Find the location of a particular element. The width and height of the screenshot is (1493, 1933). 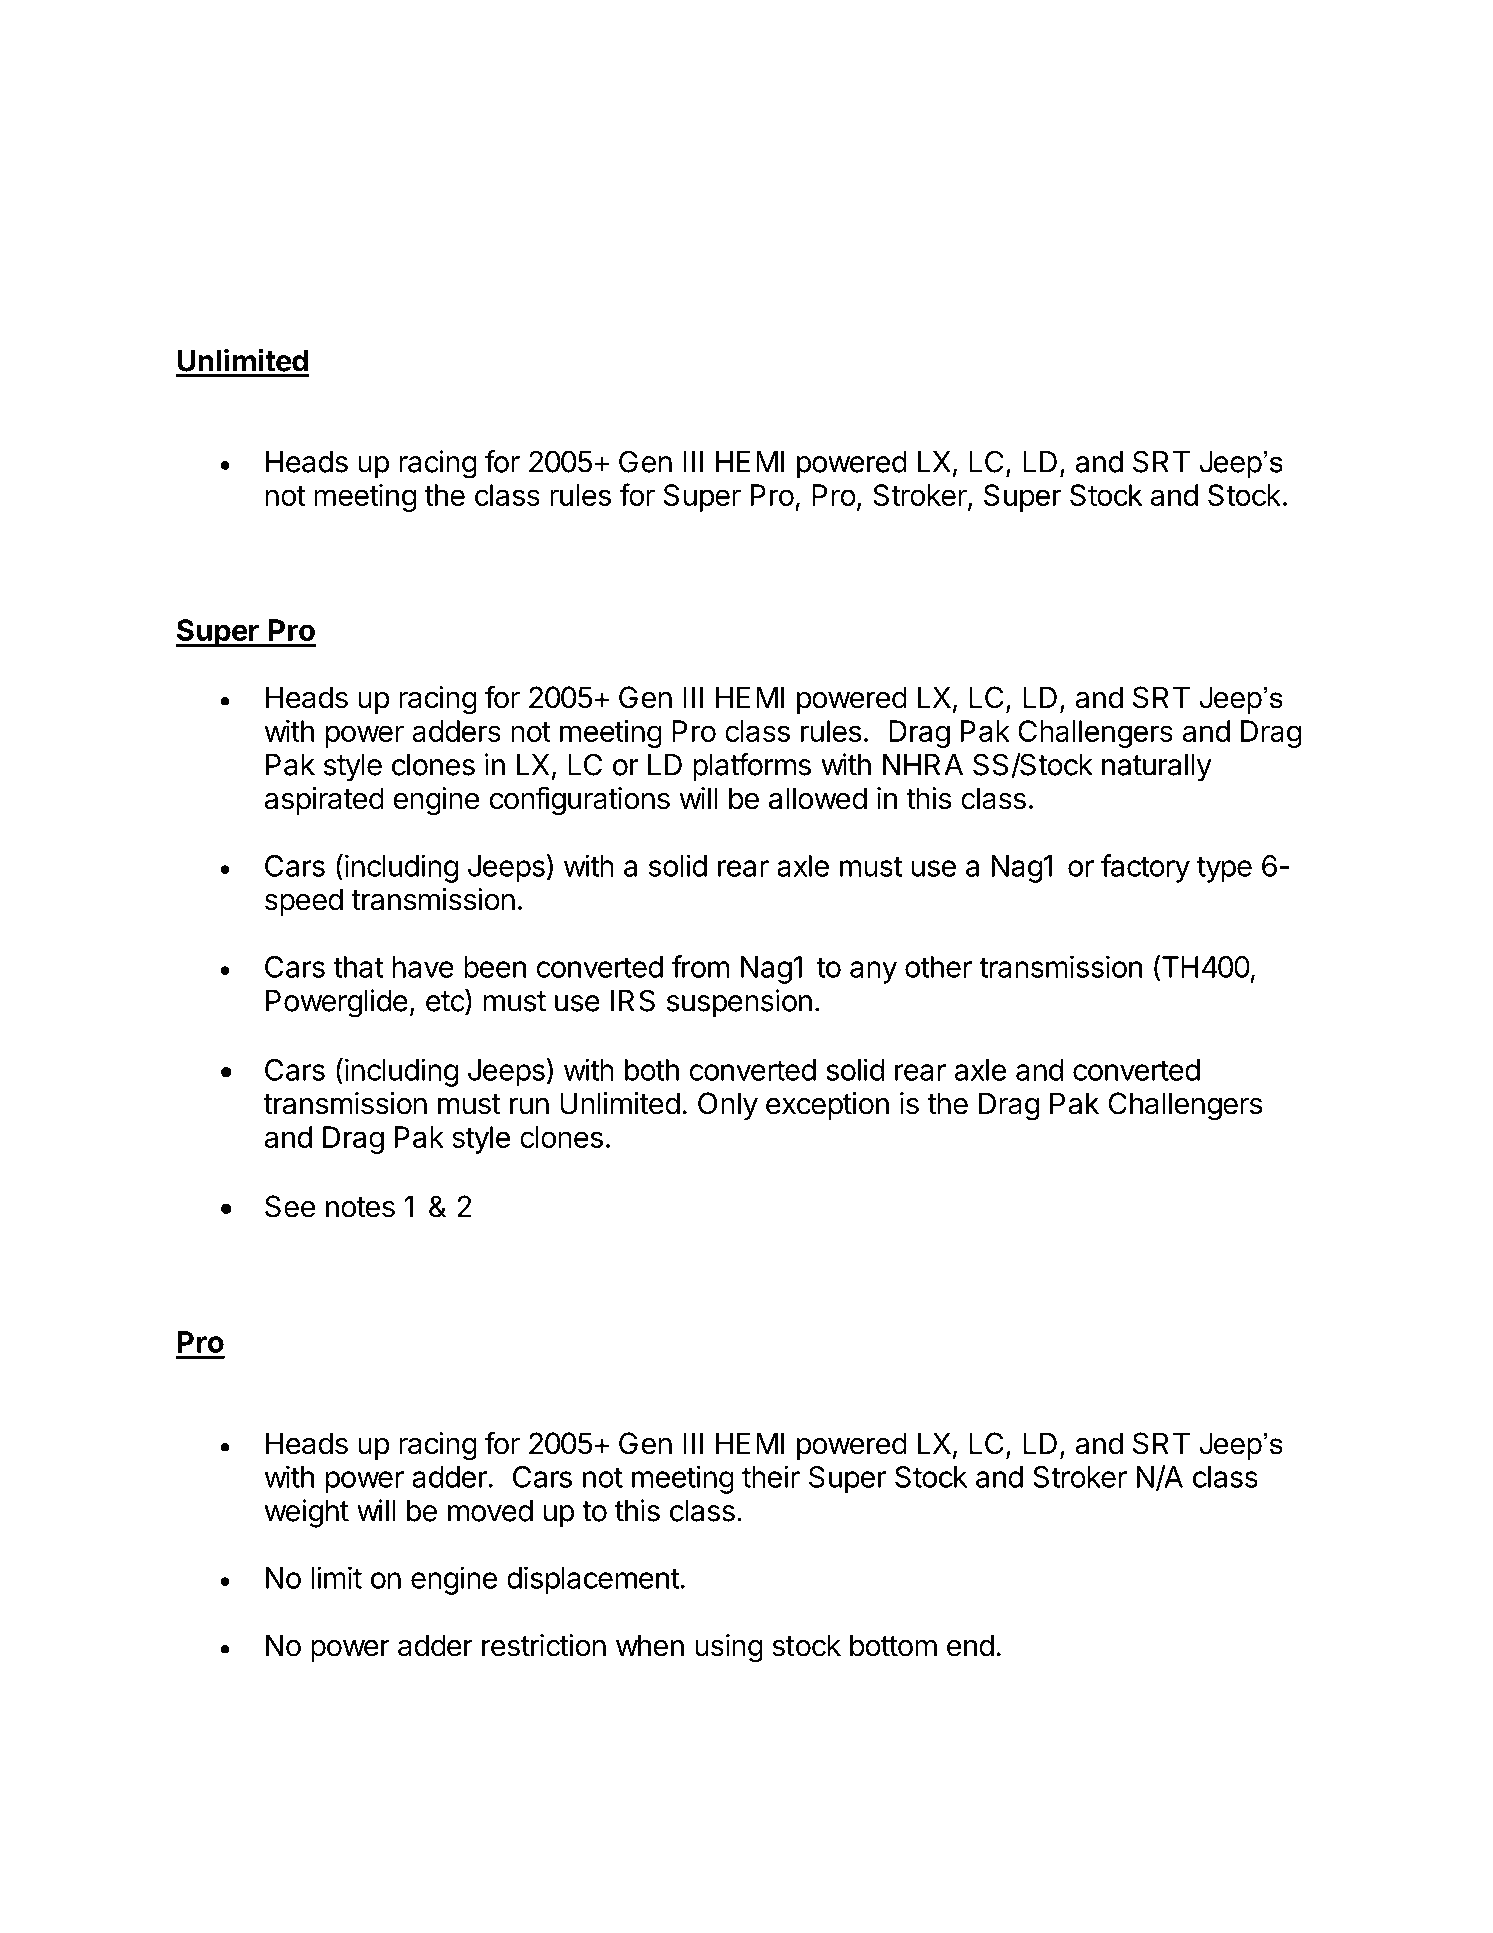

Only is located at coordinates (728, 1106).
